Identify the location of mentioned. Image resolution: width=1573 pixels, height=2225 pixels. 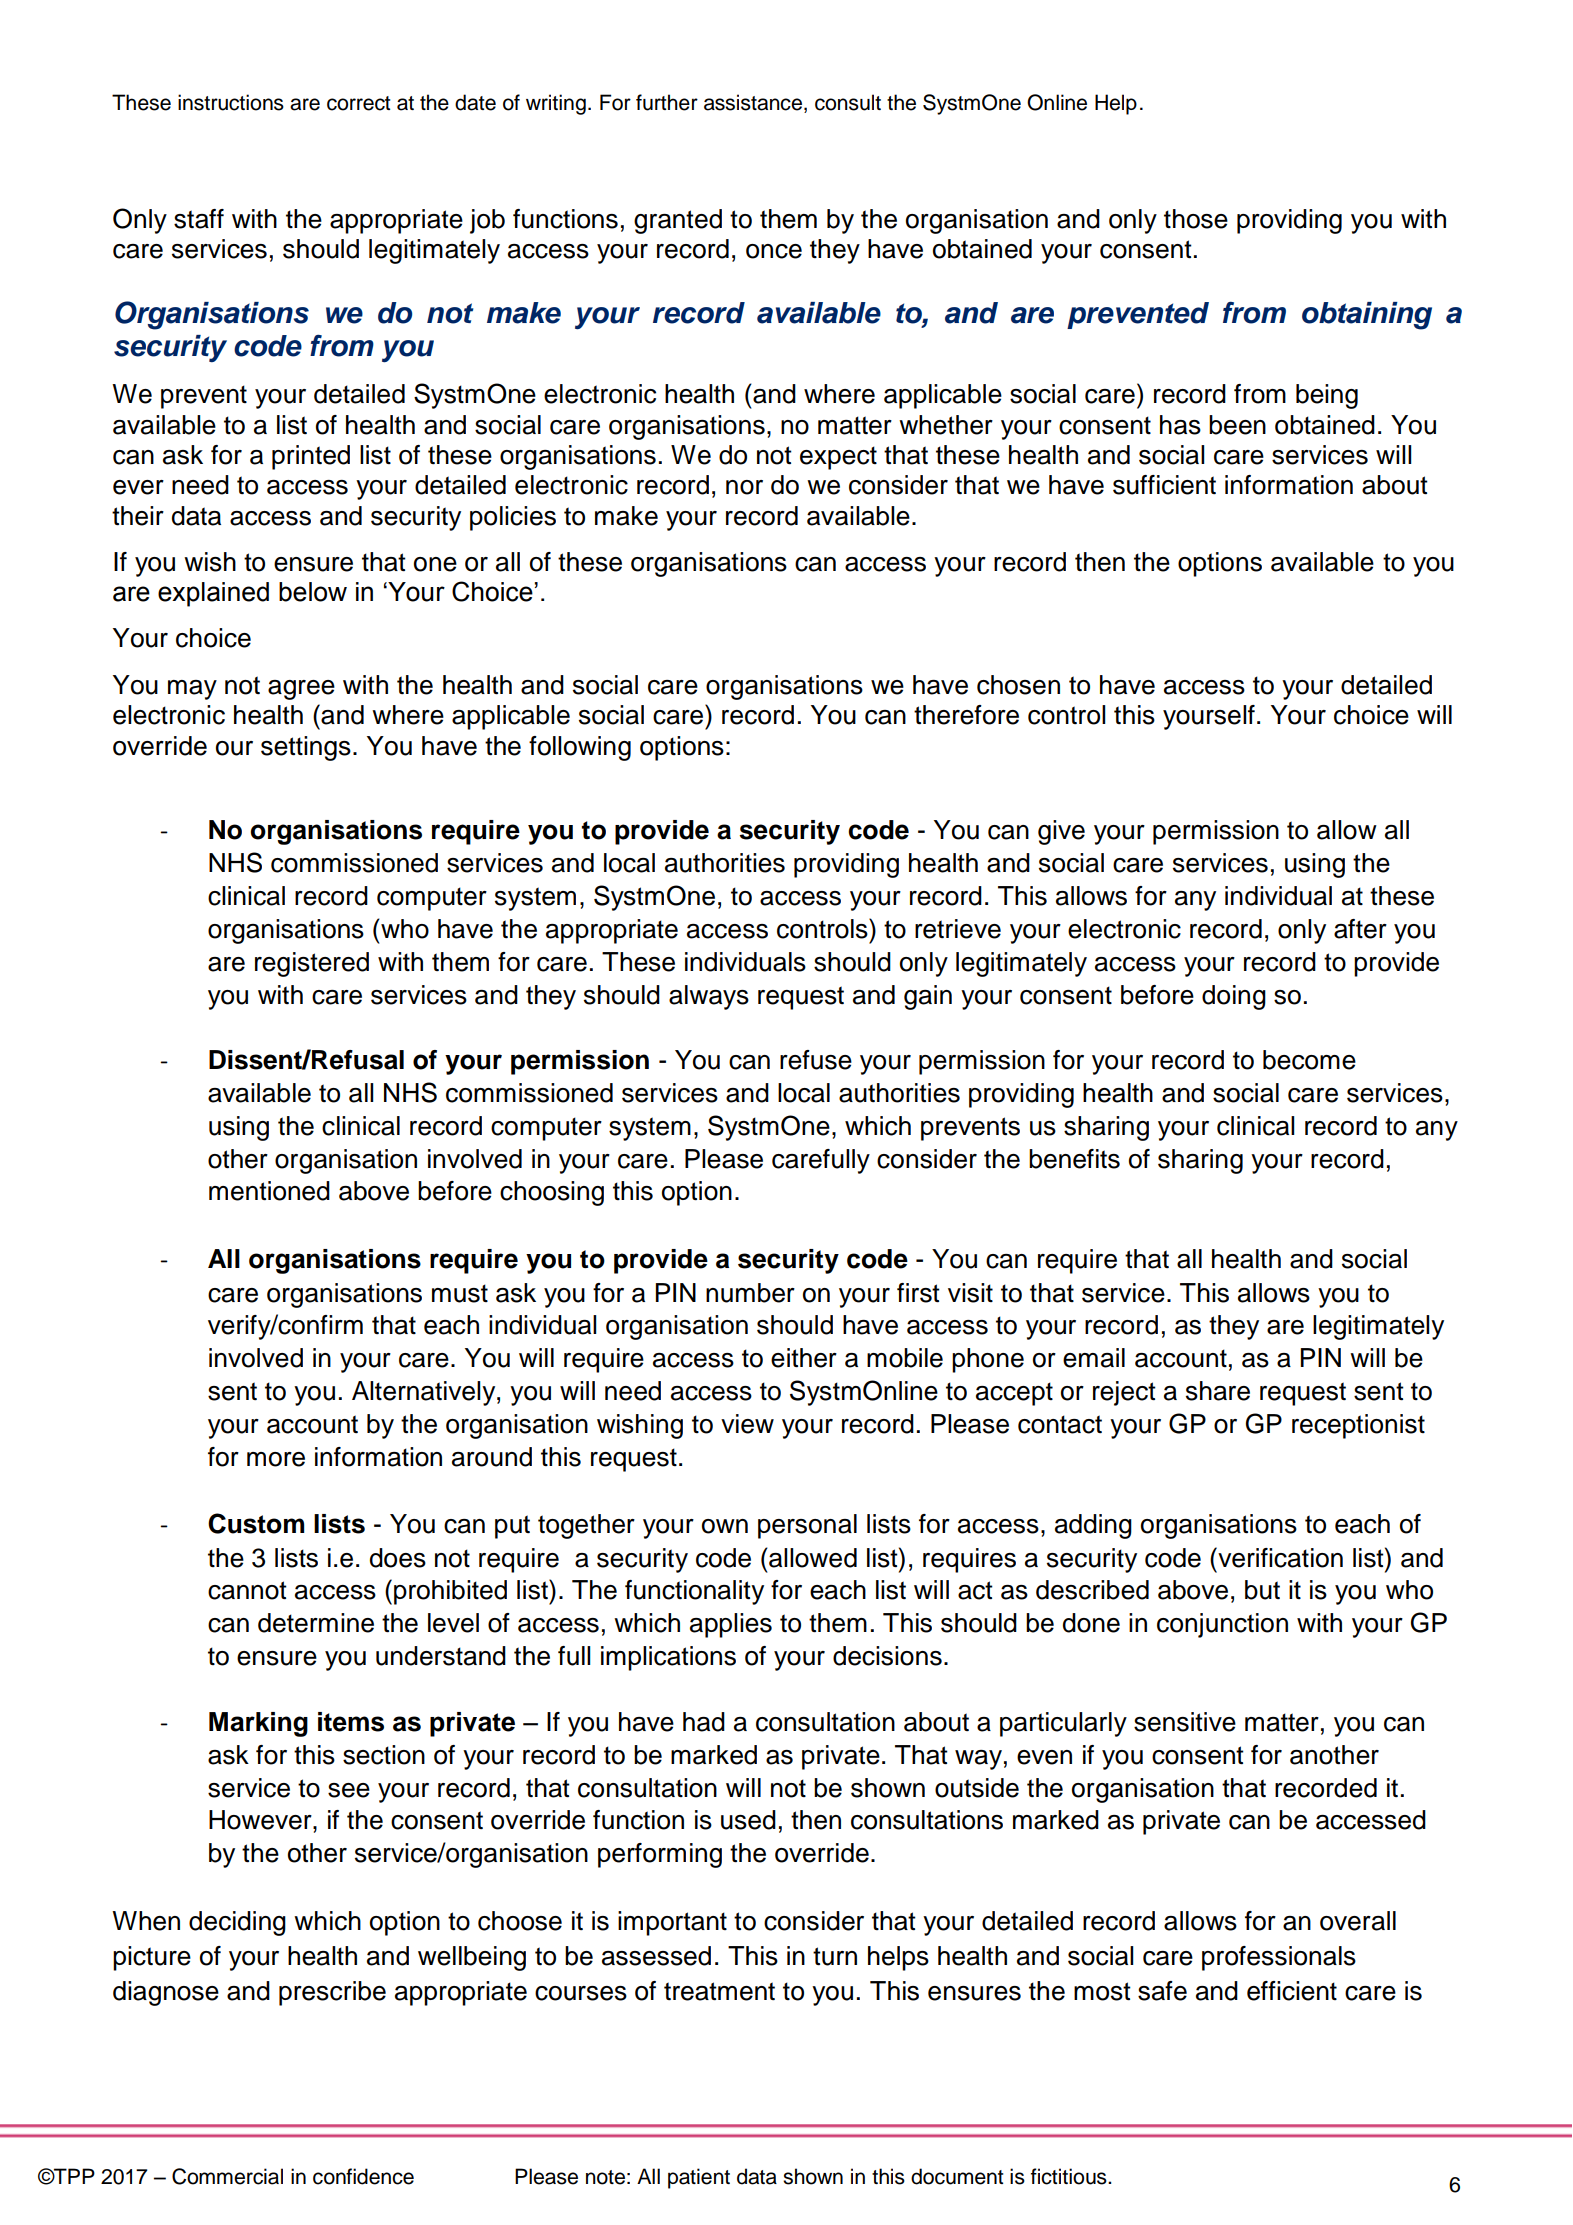
(269, 1191).
